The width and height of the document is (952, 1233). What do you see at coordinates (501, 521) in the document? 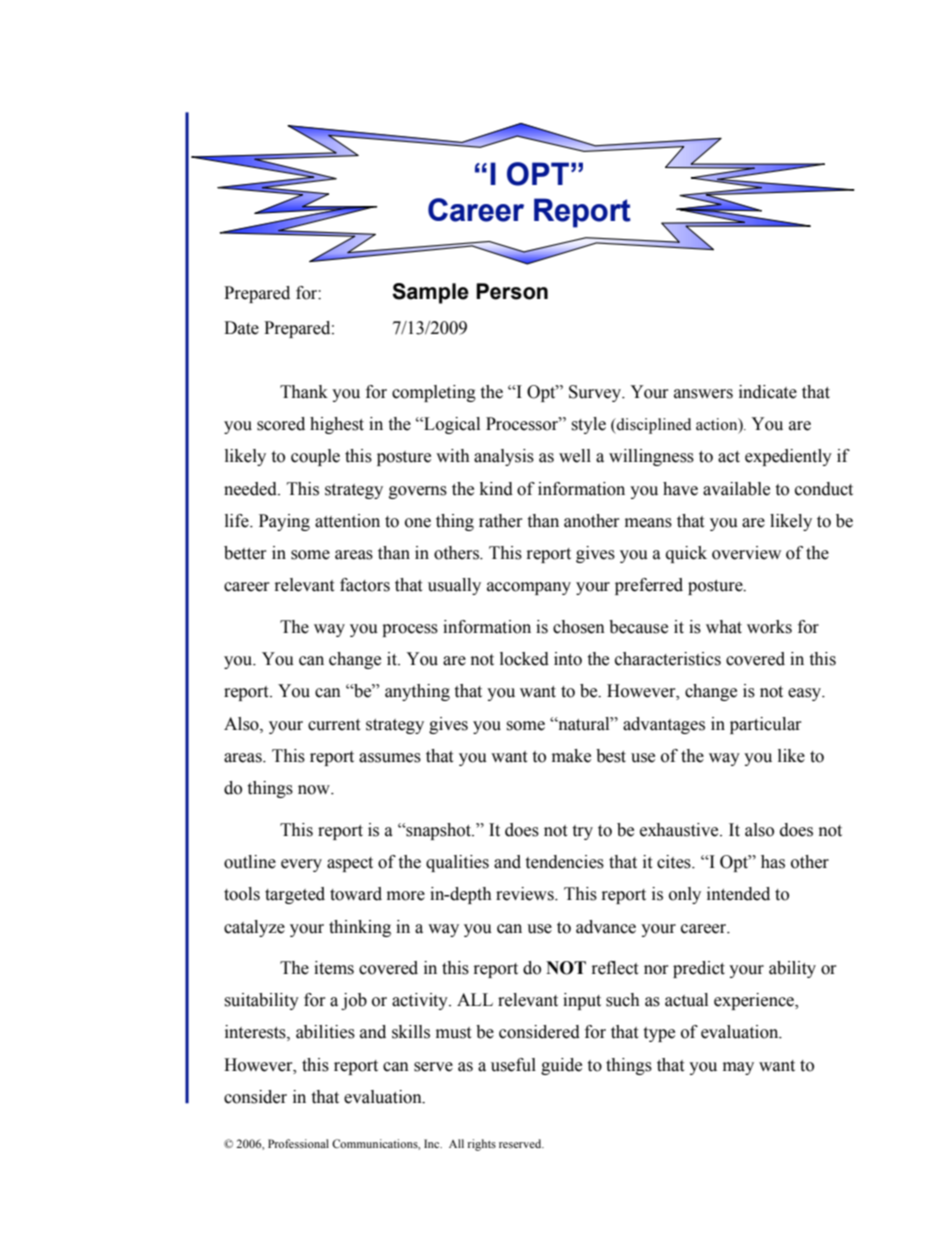
I see `rather` at bounding box center [501, 521].
